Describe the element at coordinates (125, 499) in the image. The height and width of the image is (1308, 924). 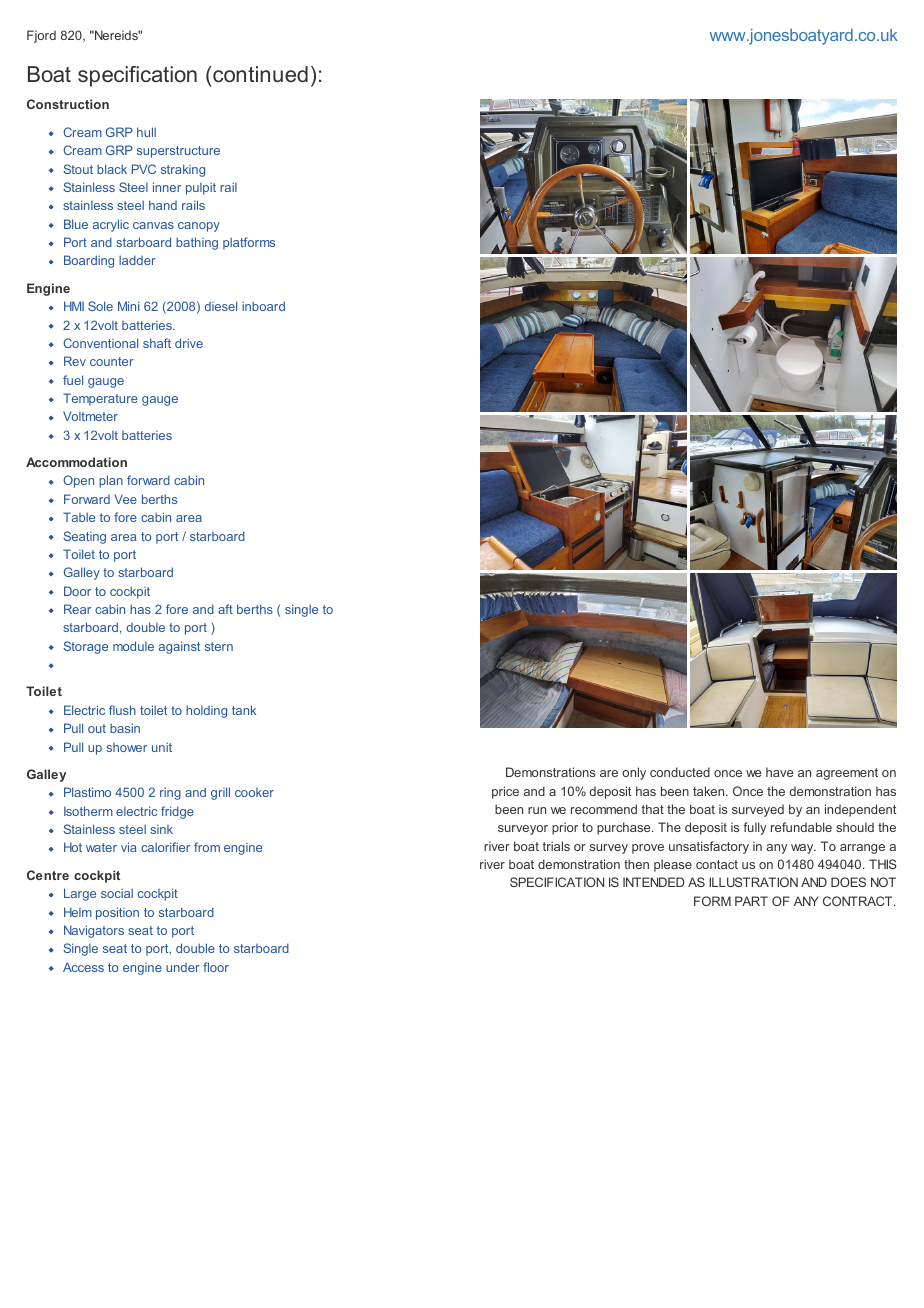
I see `Vee` at that location.
